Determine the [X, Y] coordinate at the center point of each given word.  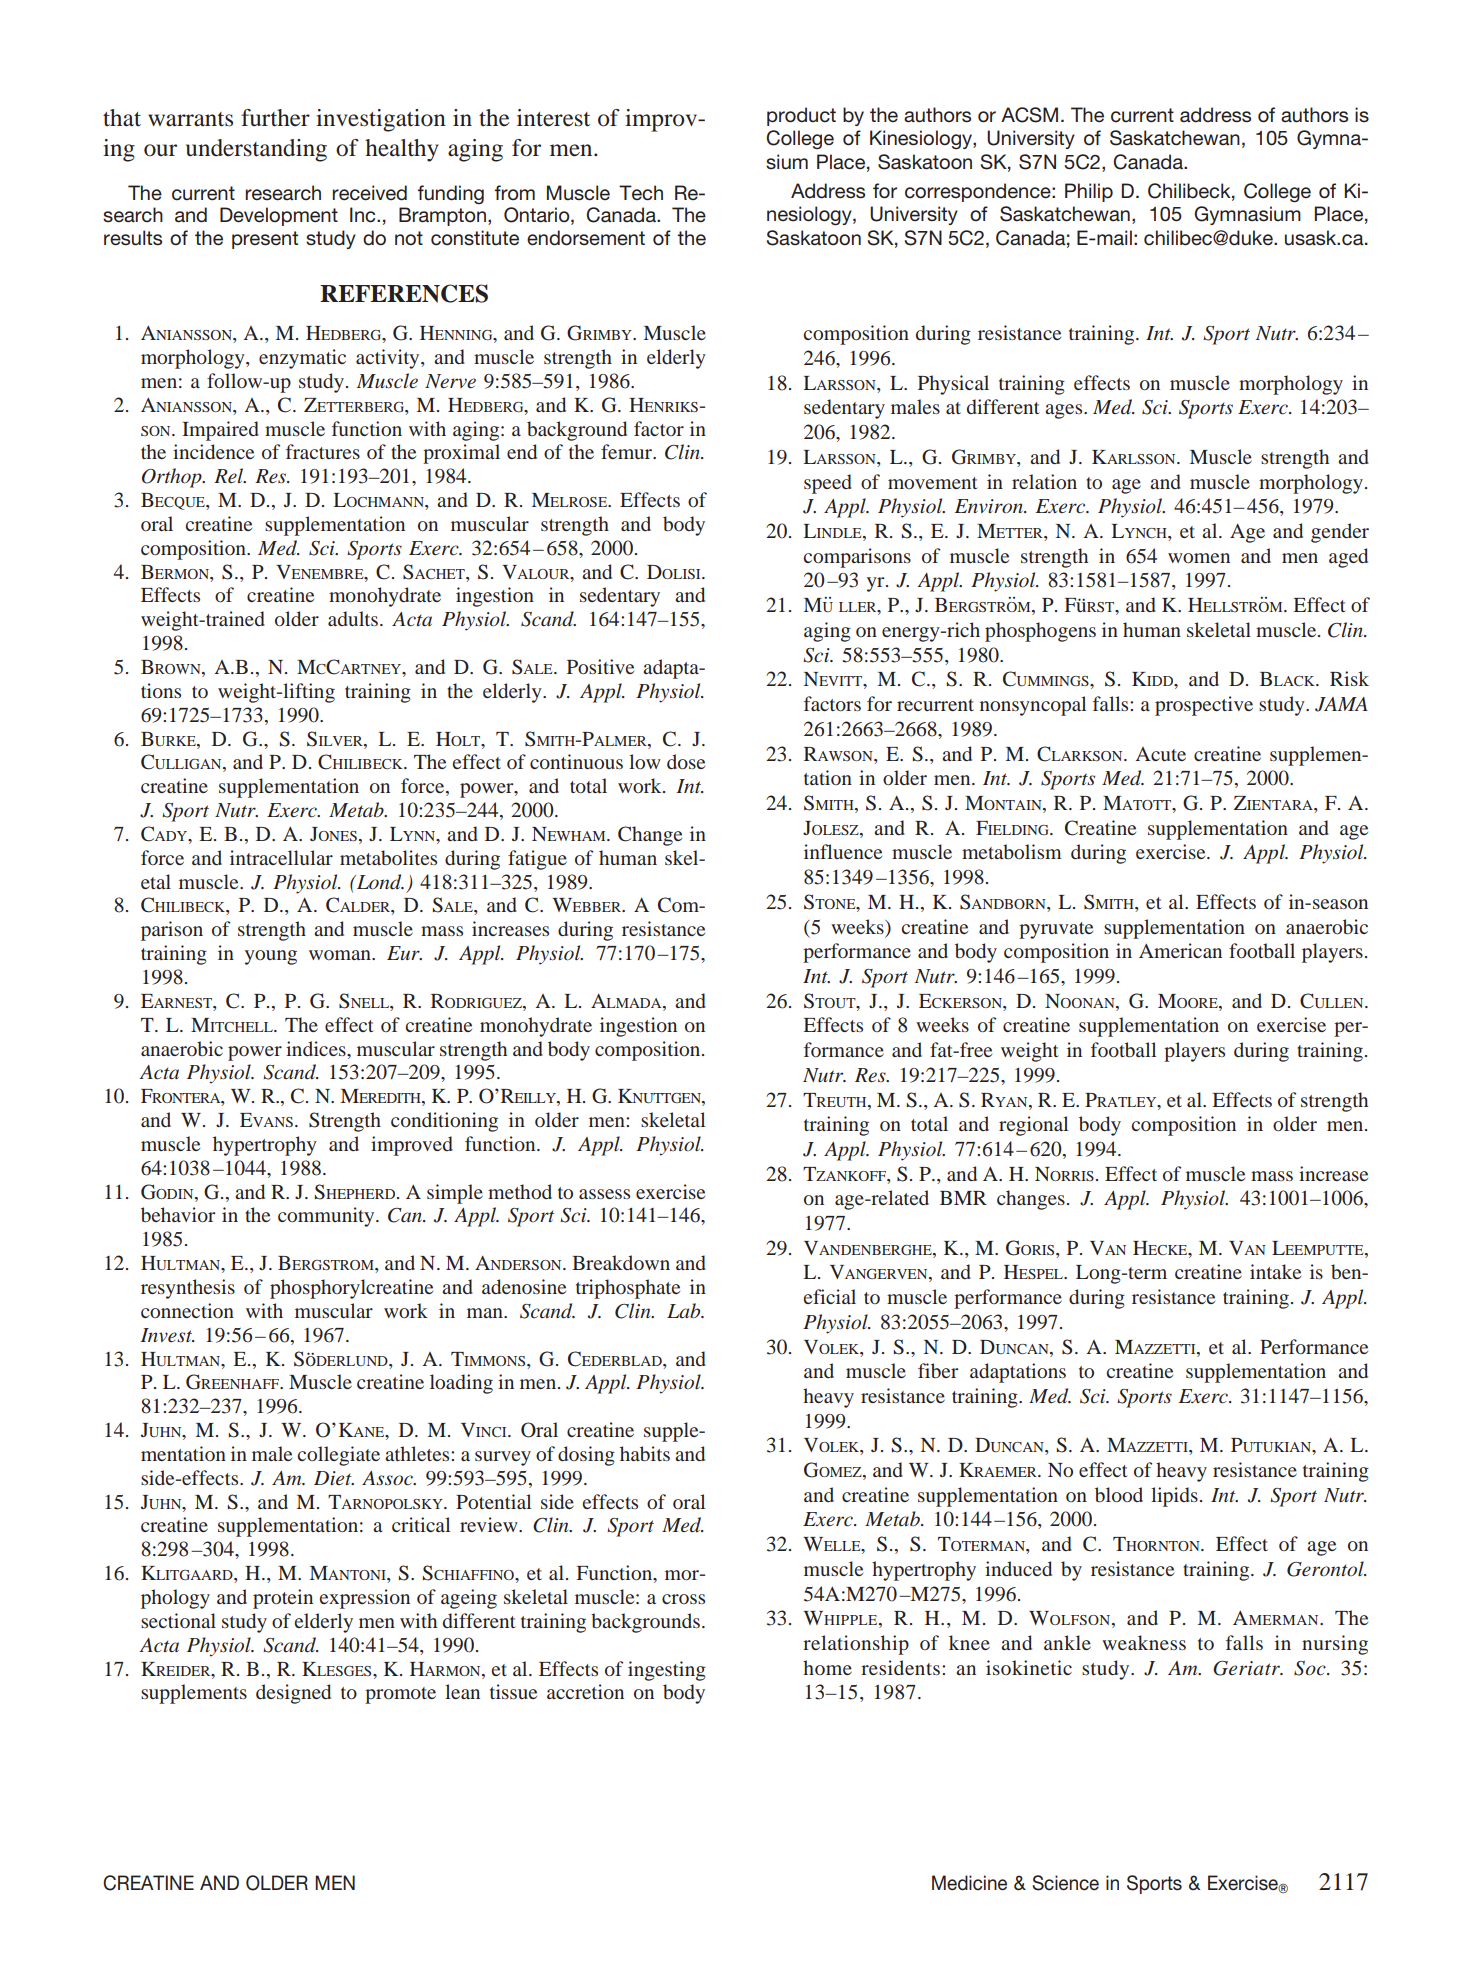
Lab [685, 1310]
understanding [256, 150]
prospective [1204, 706]
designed [293, 1694]
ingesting [667, 1671]
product [801, 116]
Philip [1089, 192]
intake [1275, 1271]
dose [686, 761]
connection [187, 1310]
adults [353, 618]
